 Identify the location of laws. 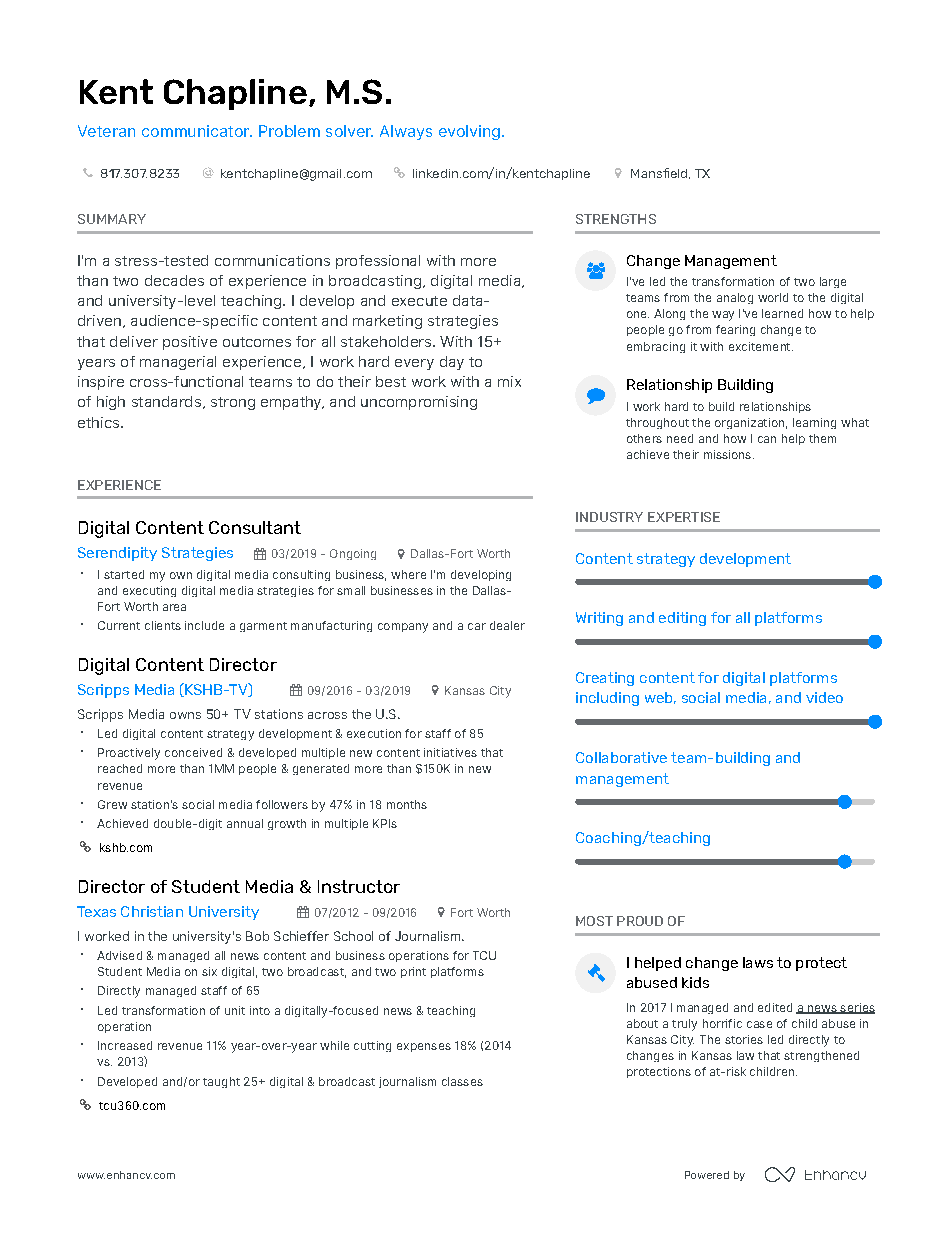
(758, 962).
